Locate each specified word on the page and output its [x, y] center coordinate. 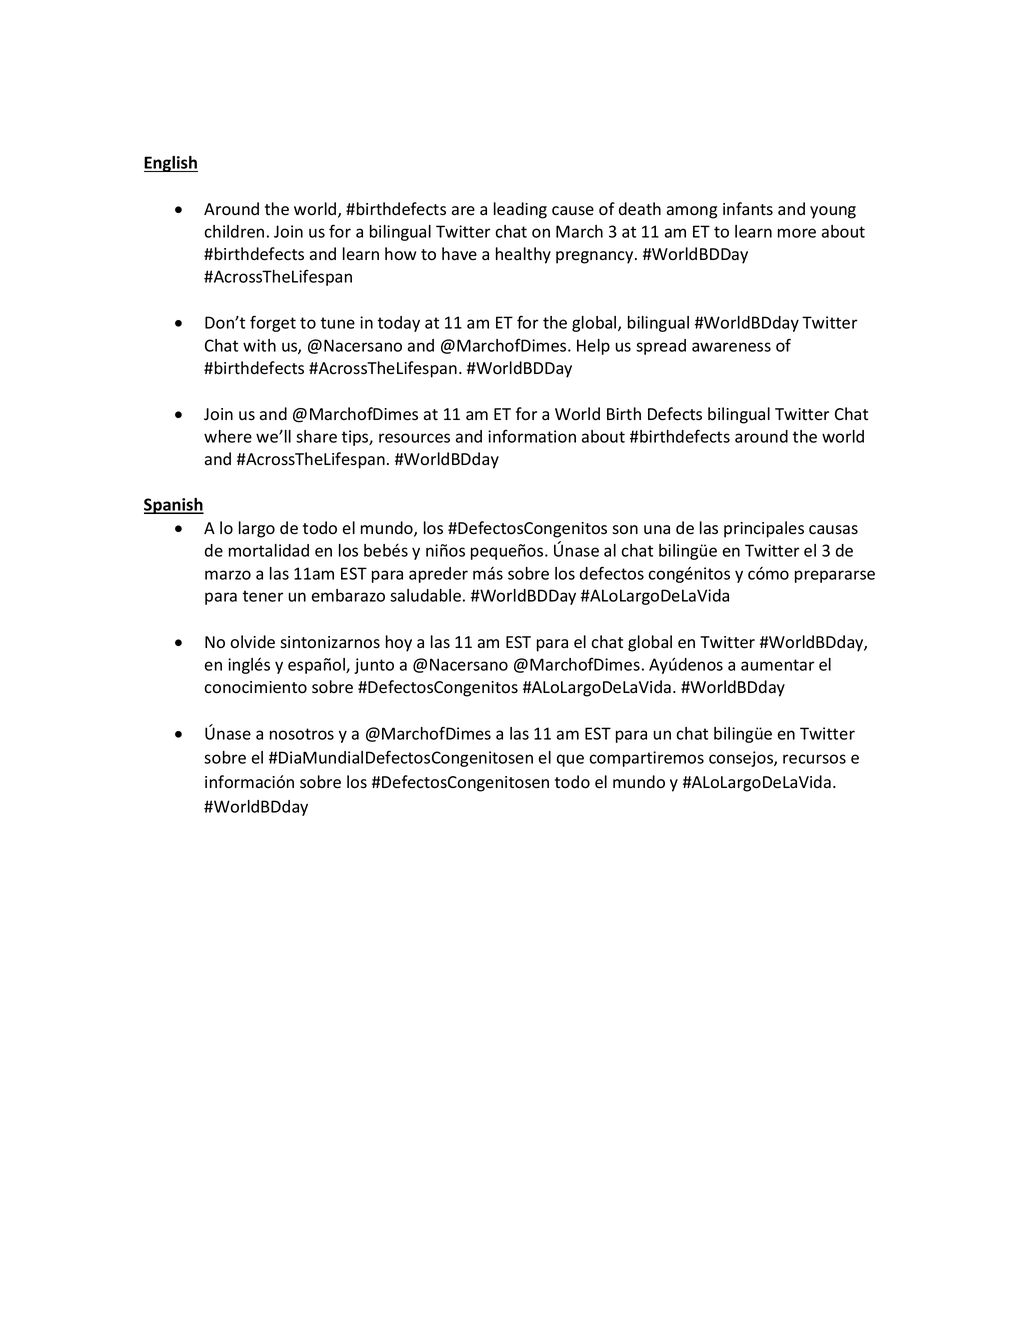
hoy [399, 643]
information [532, 436]
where [228, 436]
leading [520, 210]
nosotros [302, 734]
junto [374, 666]
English [171, 164]
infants [748, 209]
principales [764, 529]
